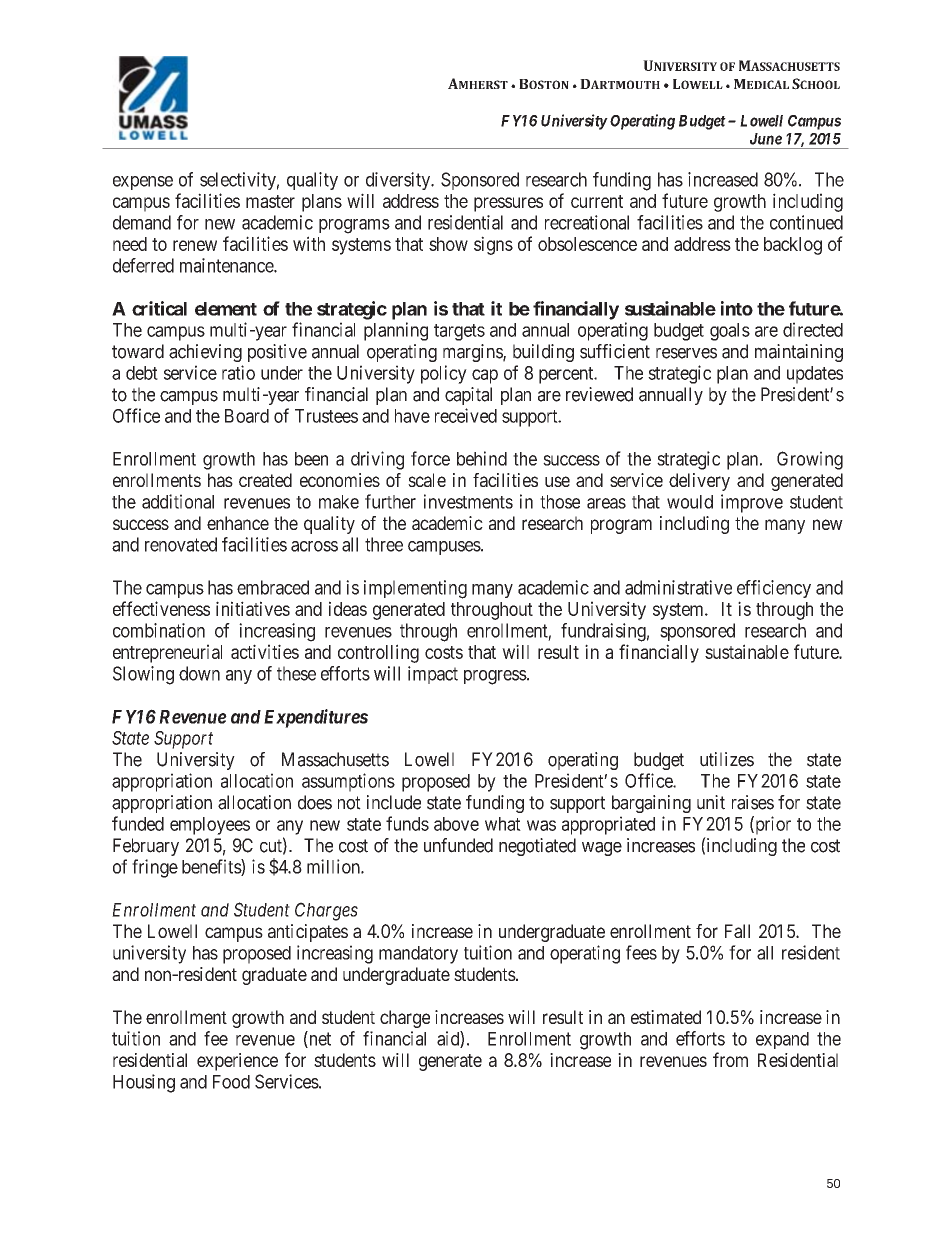 The image size is (952, 1233). What do you see at coordinates (418, 955) in the page?
I see `mandatory` at bounding box center [418, 955].
